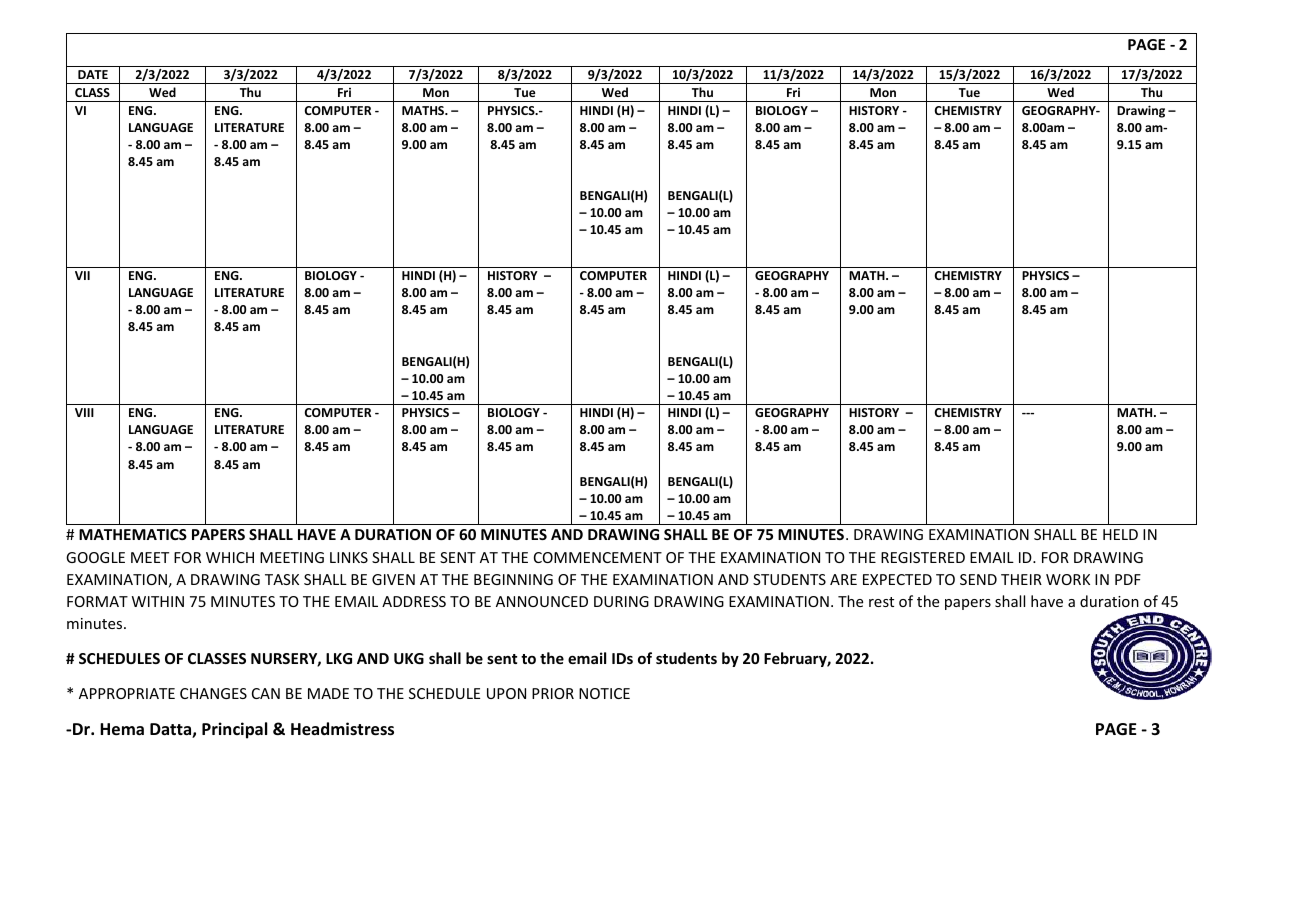  I want to click on HELD, so click(1120, 534).
